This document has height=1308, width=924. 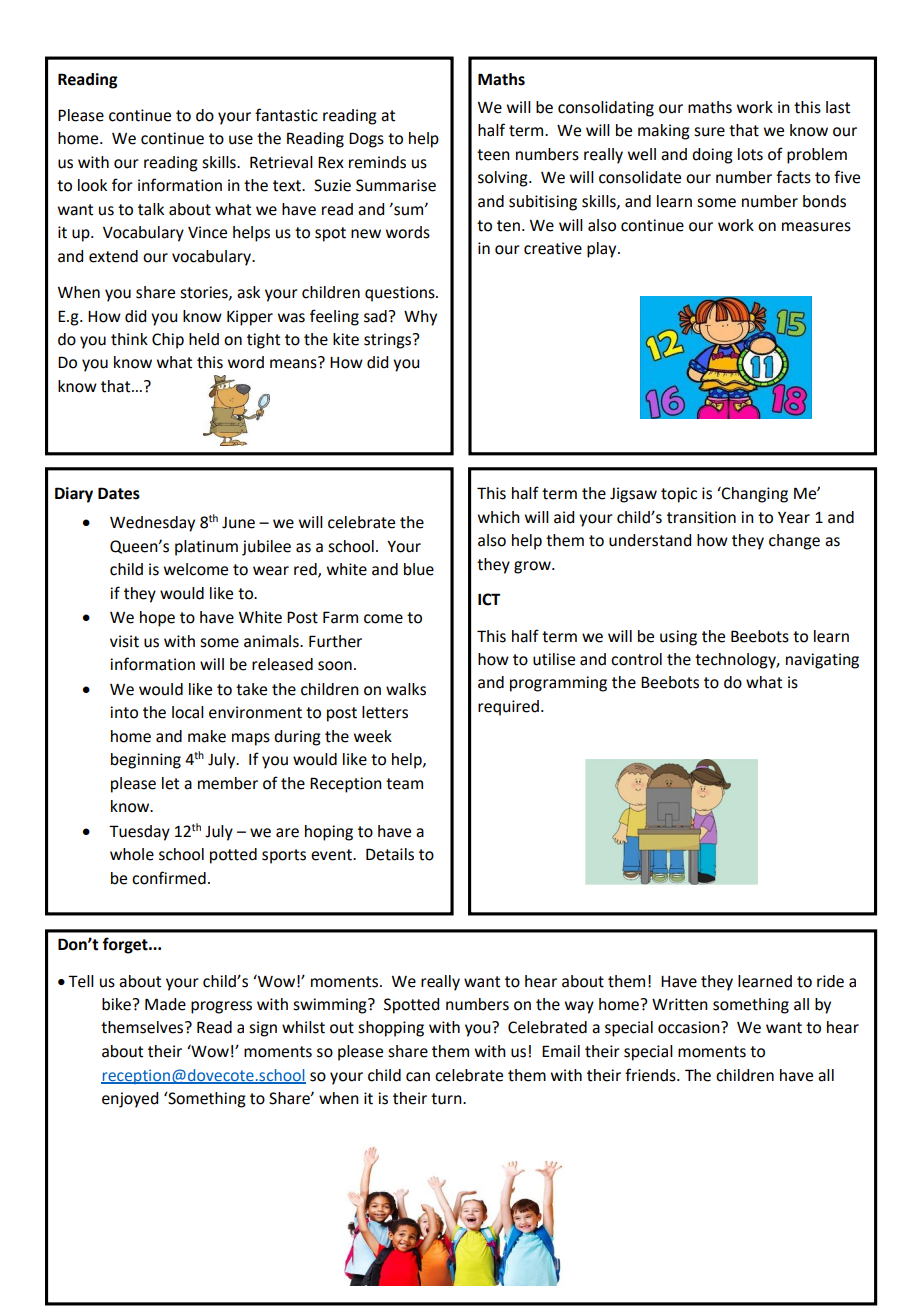 I want to click on strings, so click(x=389, y=341).
